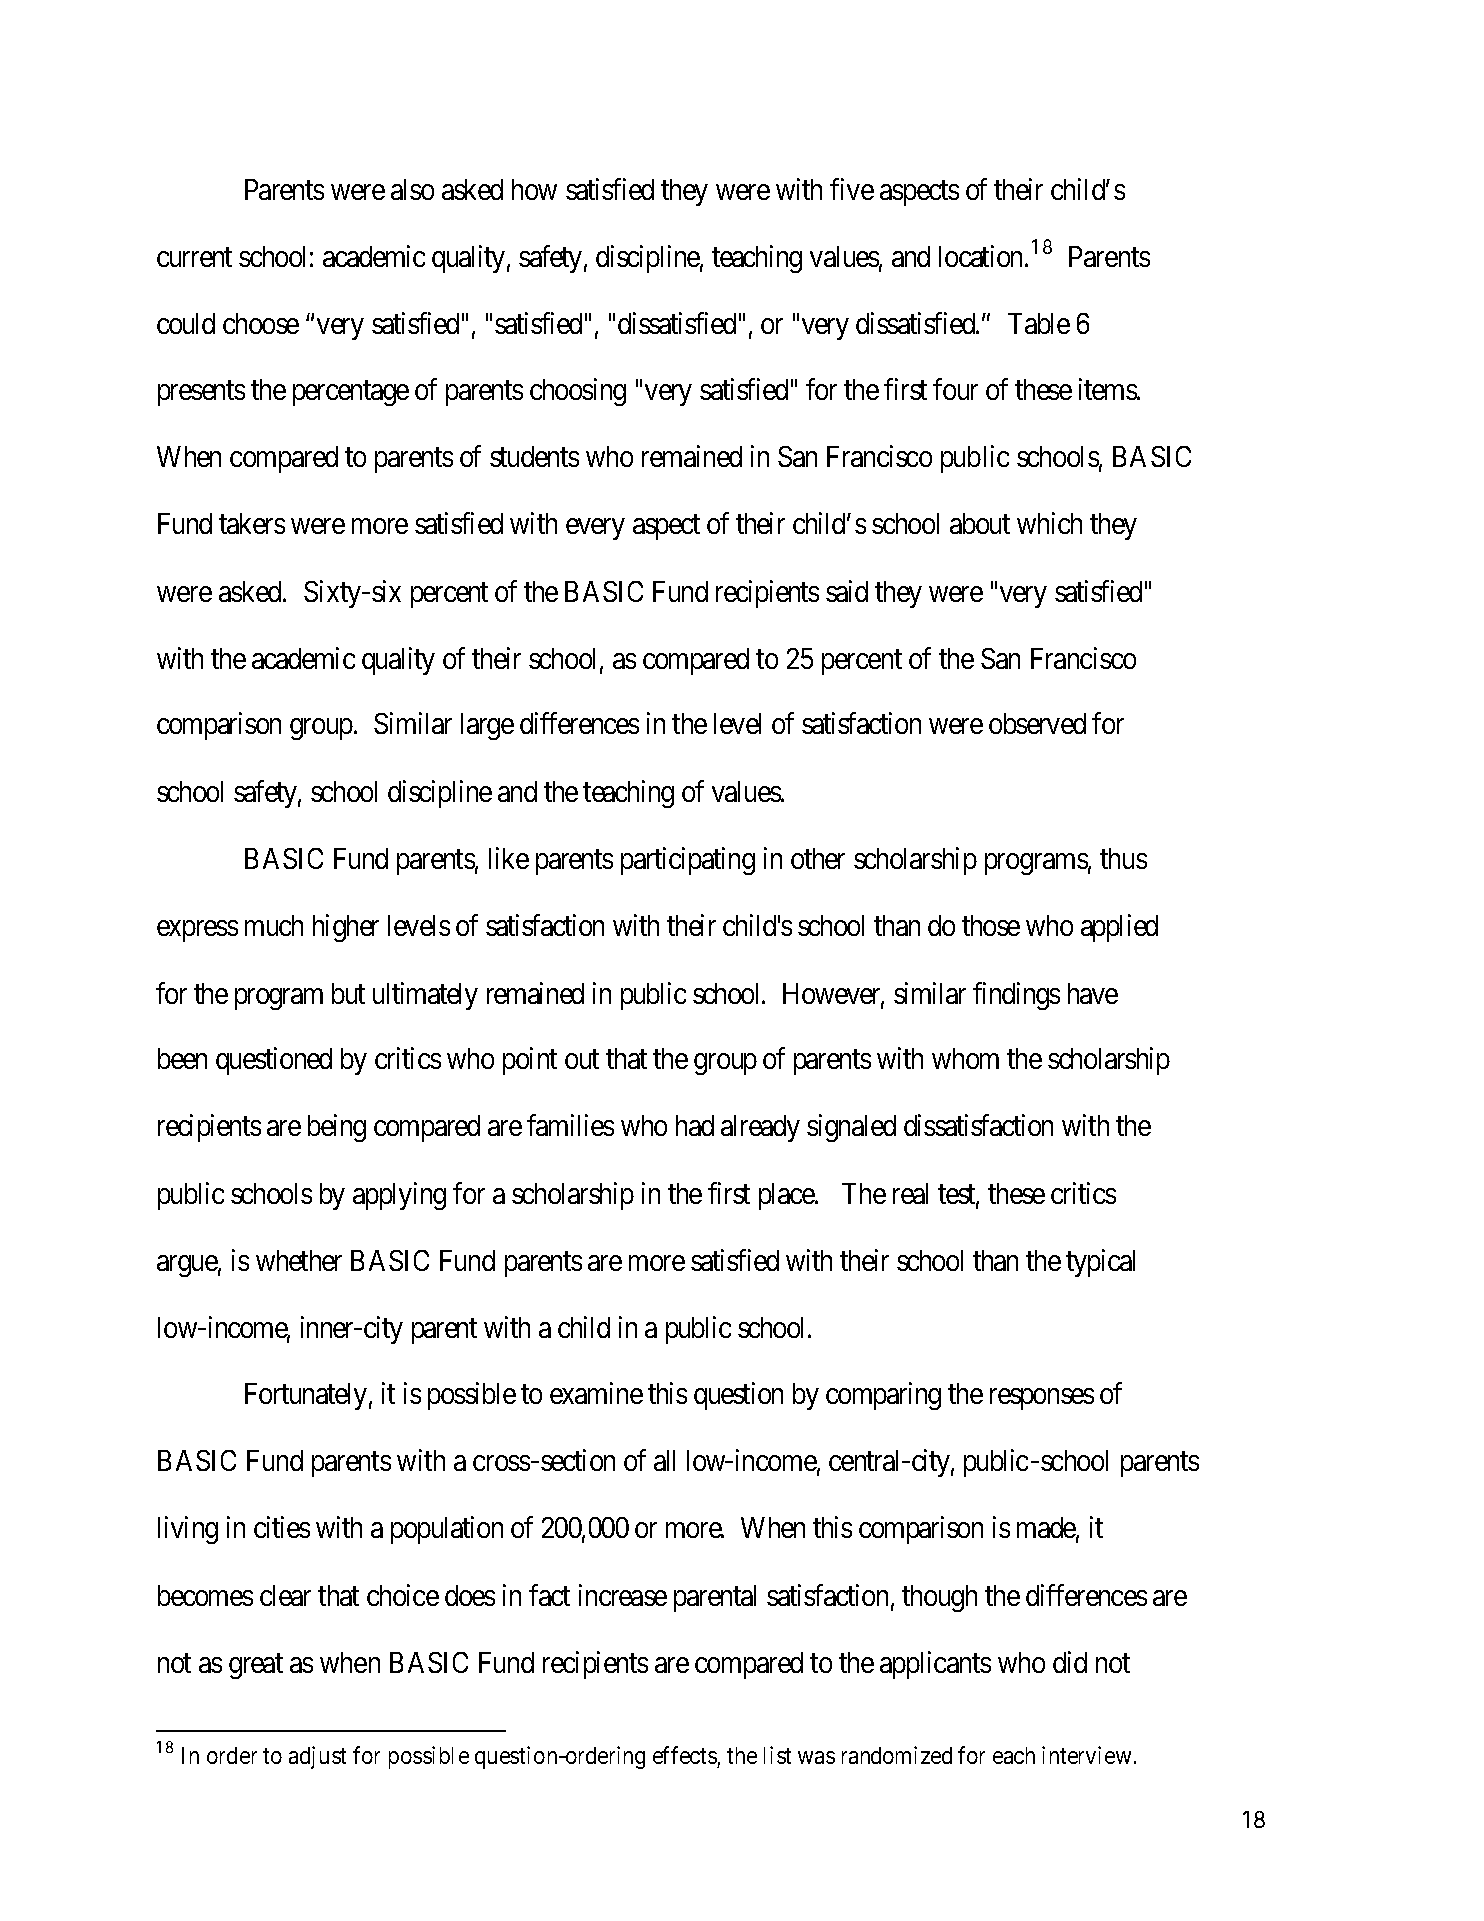  What do you see at coordinates (1039, 323) in the document?
I see `Table` at bounding box center [1039, 323].
